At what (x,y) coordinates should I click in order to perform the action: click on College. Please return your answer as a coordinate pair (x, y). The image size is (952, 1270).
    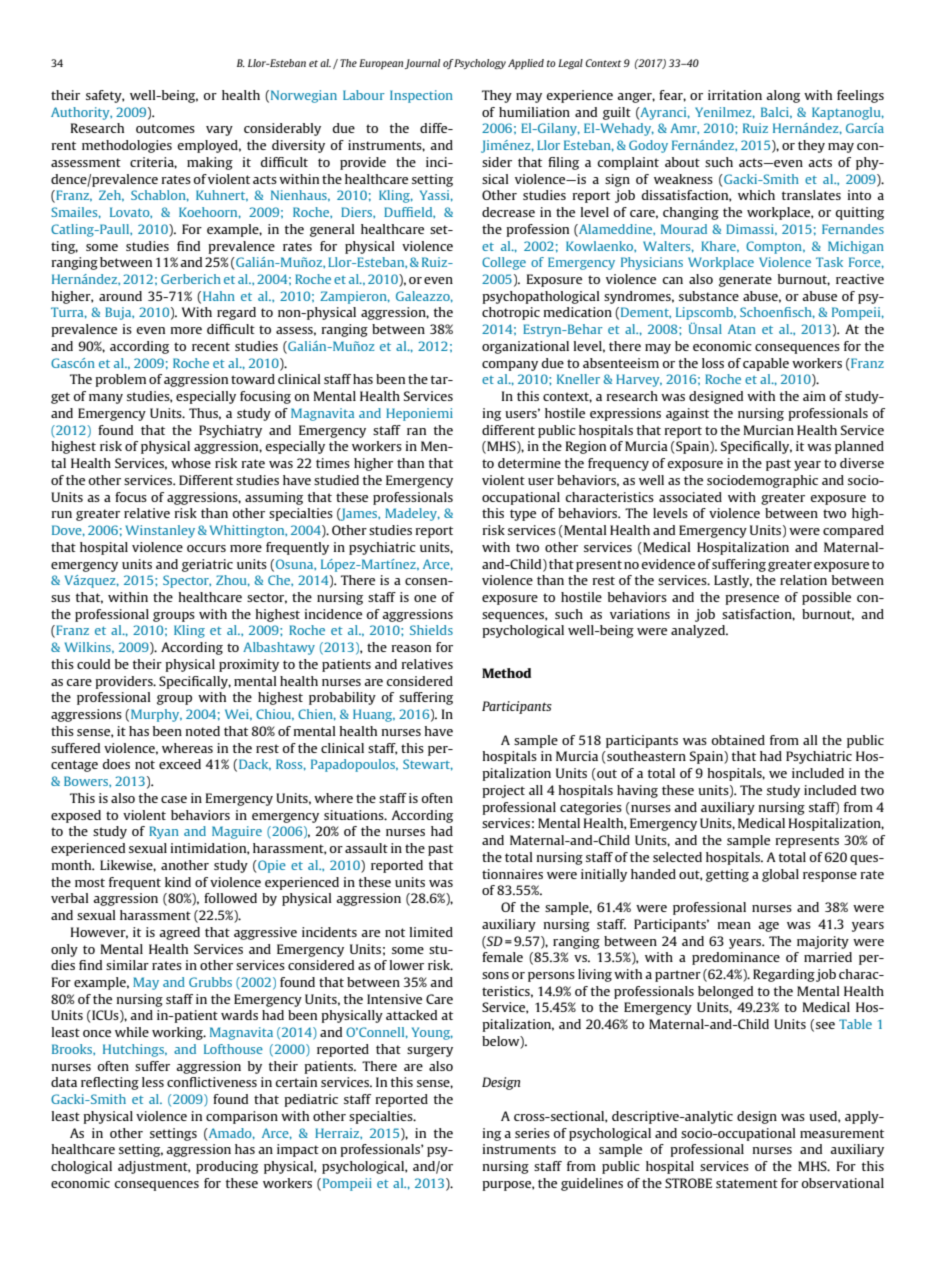
    Looking at the image, I should click on (504, 263).
